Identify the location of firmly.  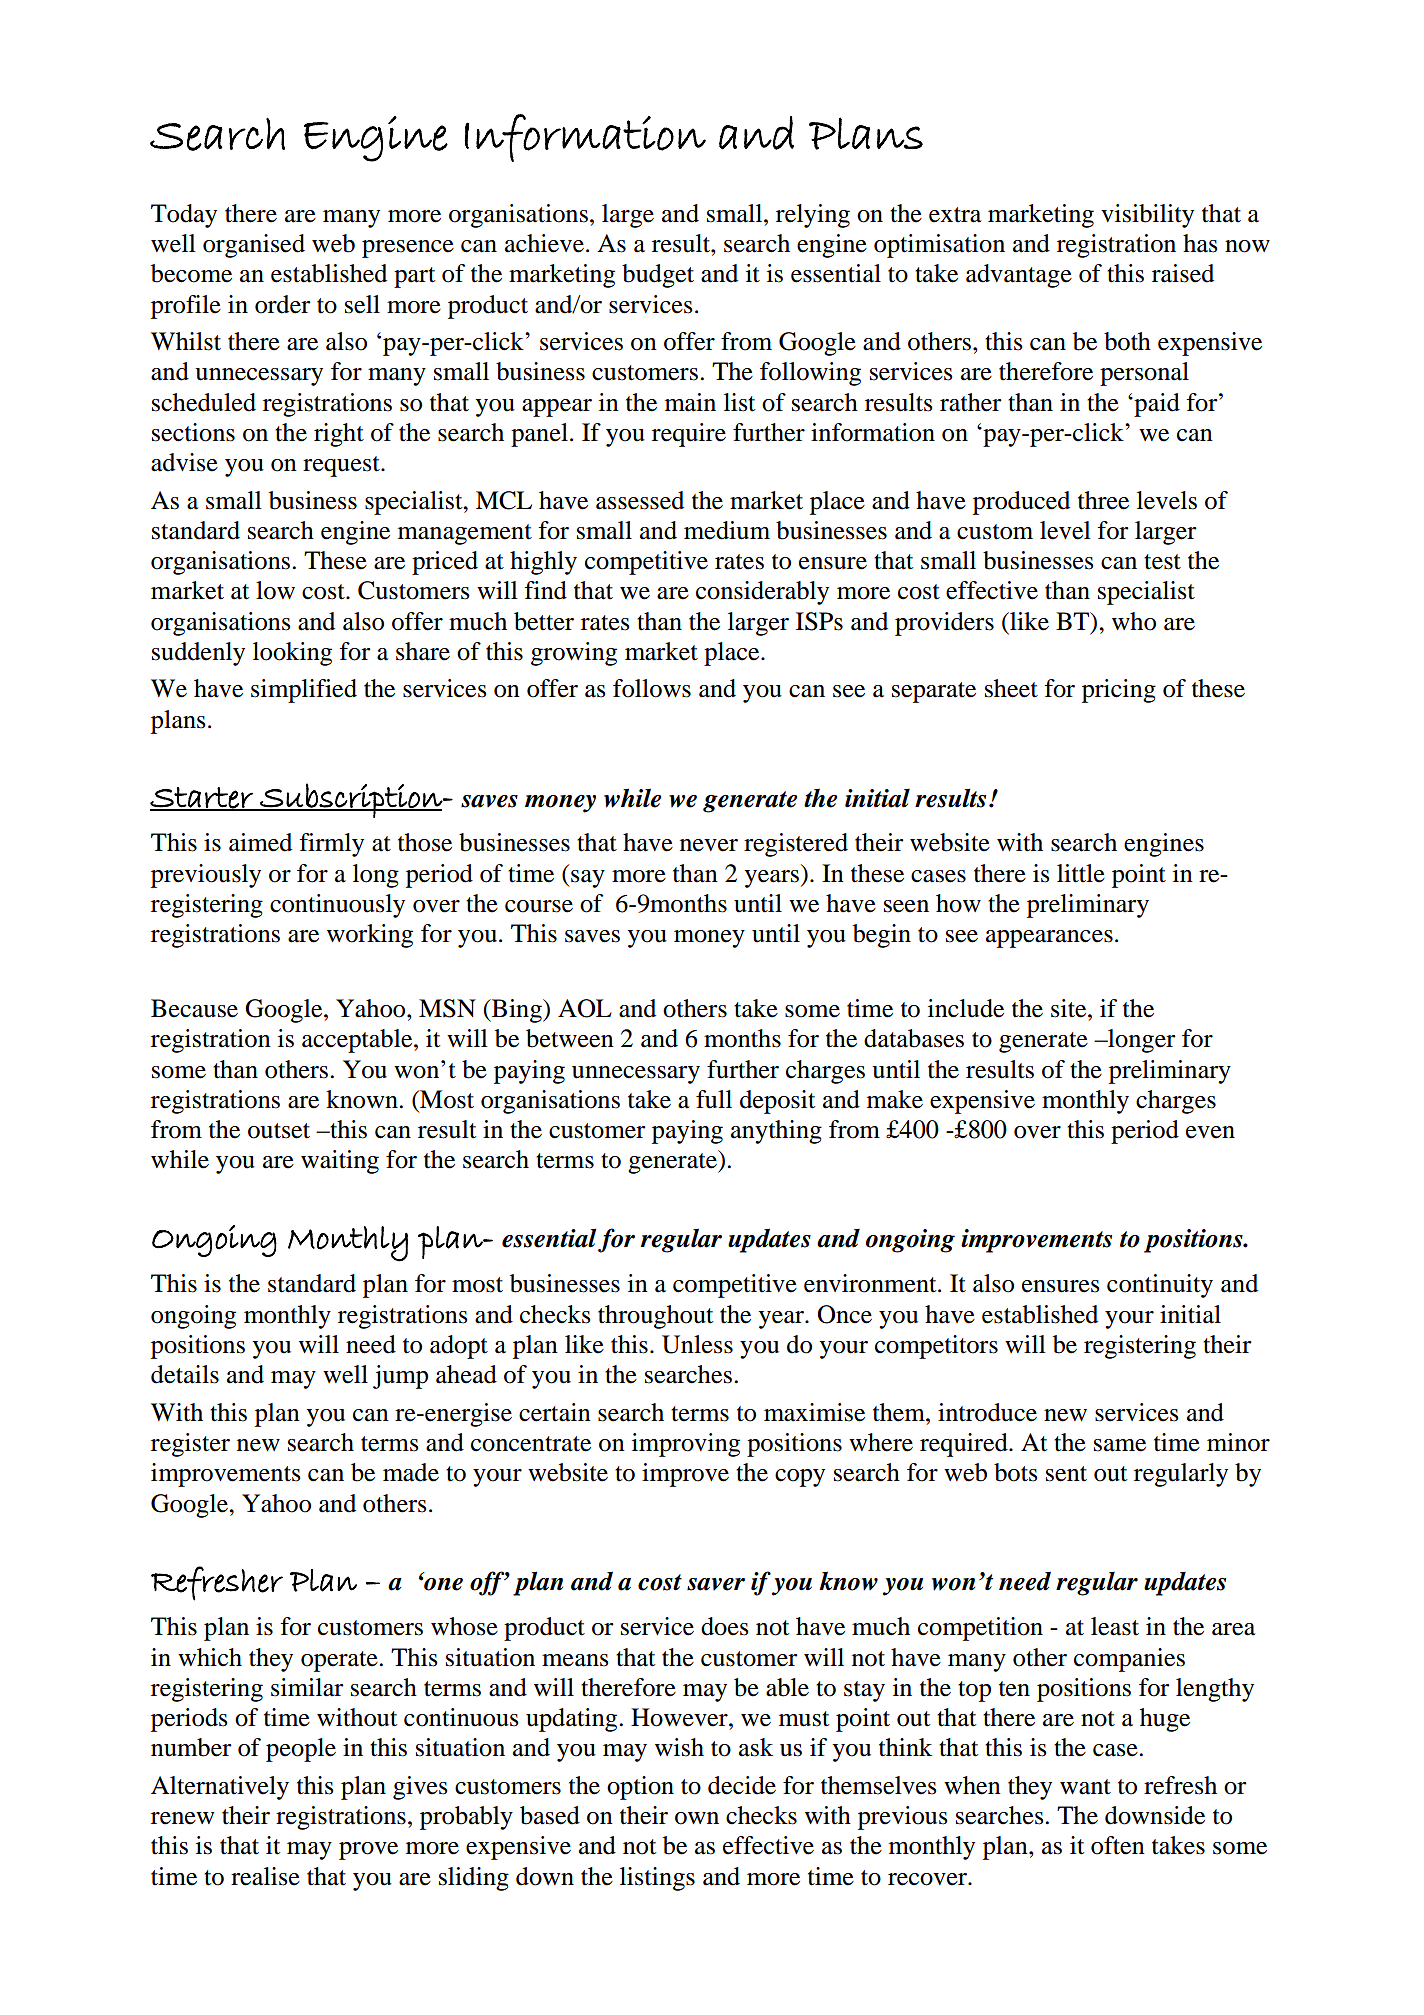
(331, 845).
